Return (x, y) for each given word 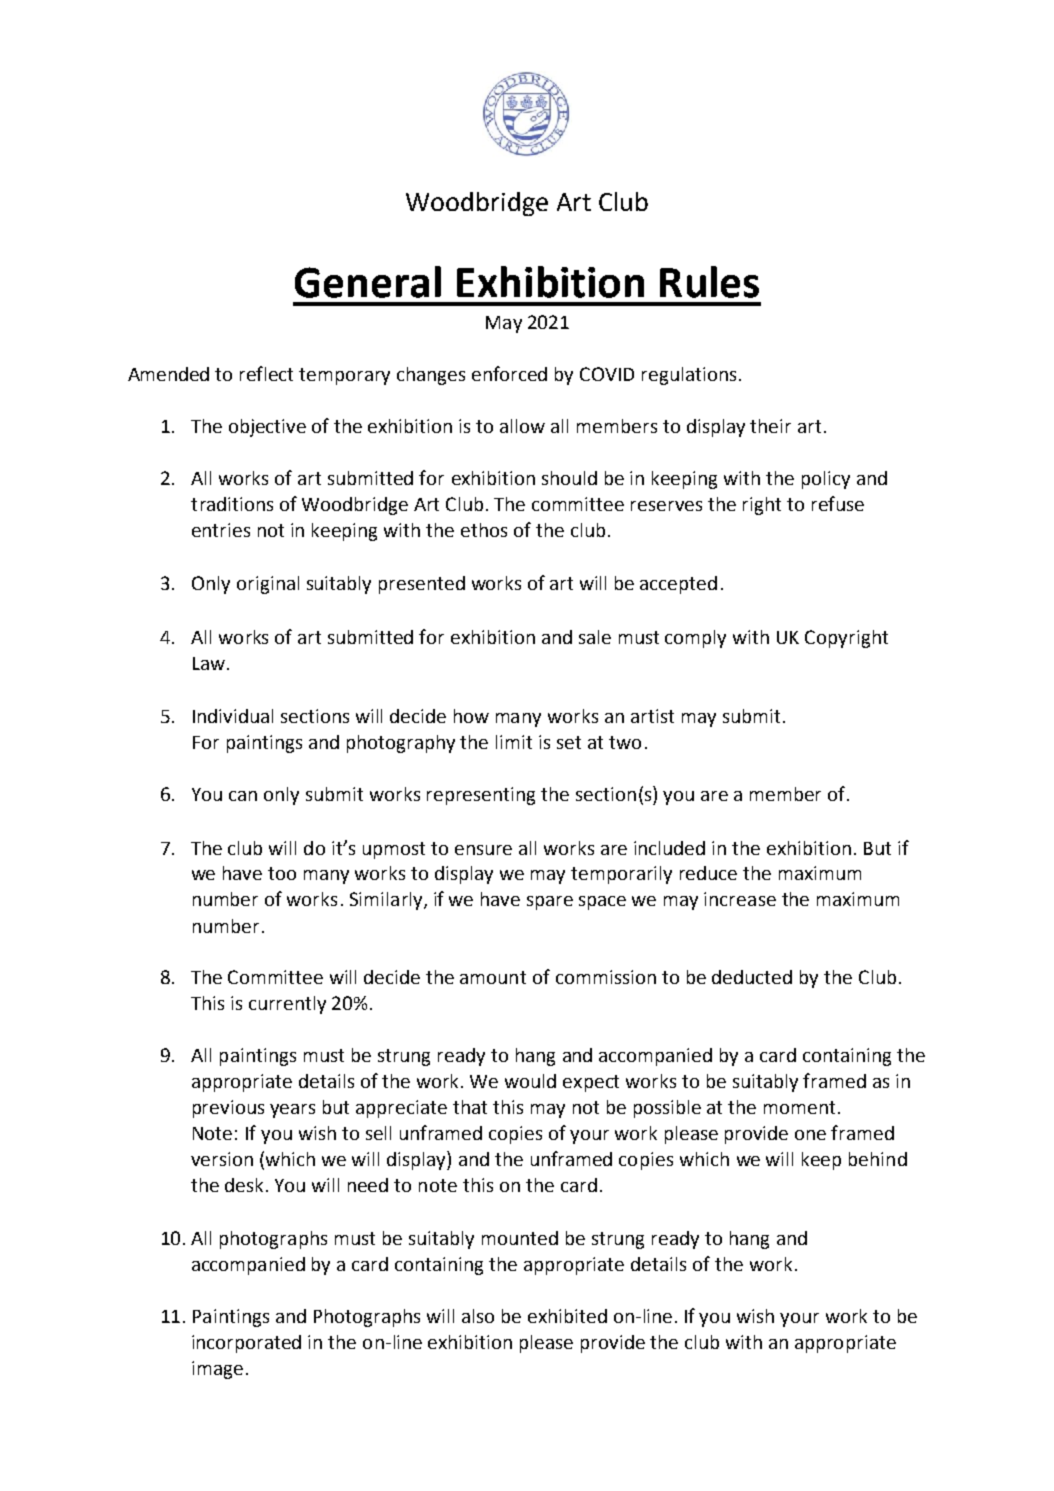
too (282, 873)
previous (228, 1109)
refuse (838, 503)
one (810, 1135)
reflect (266, 373)
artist (652, 716)
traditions (232, 504)
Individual (233, 716)
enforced (509, 373)
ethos (484, 530)
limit (514, 742)
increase (740, 899)
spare (550, 903)
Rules (709, 282)
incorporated (246, 1344)
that (470, 1107)
